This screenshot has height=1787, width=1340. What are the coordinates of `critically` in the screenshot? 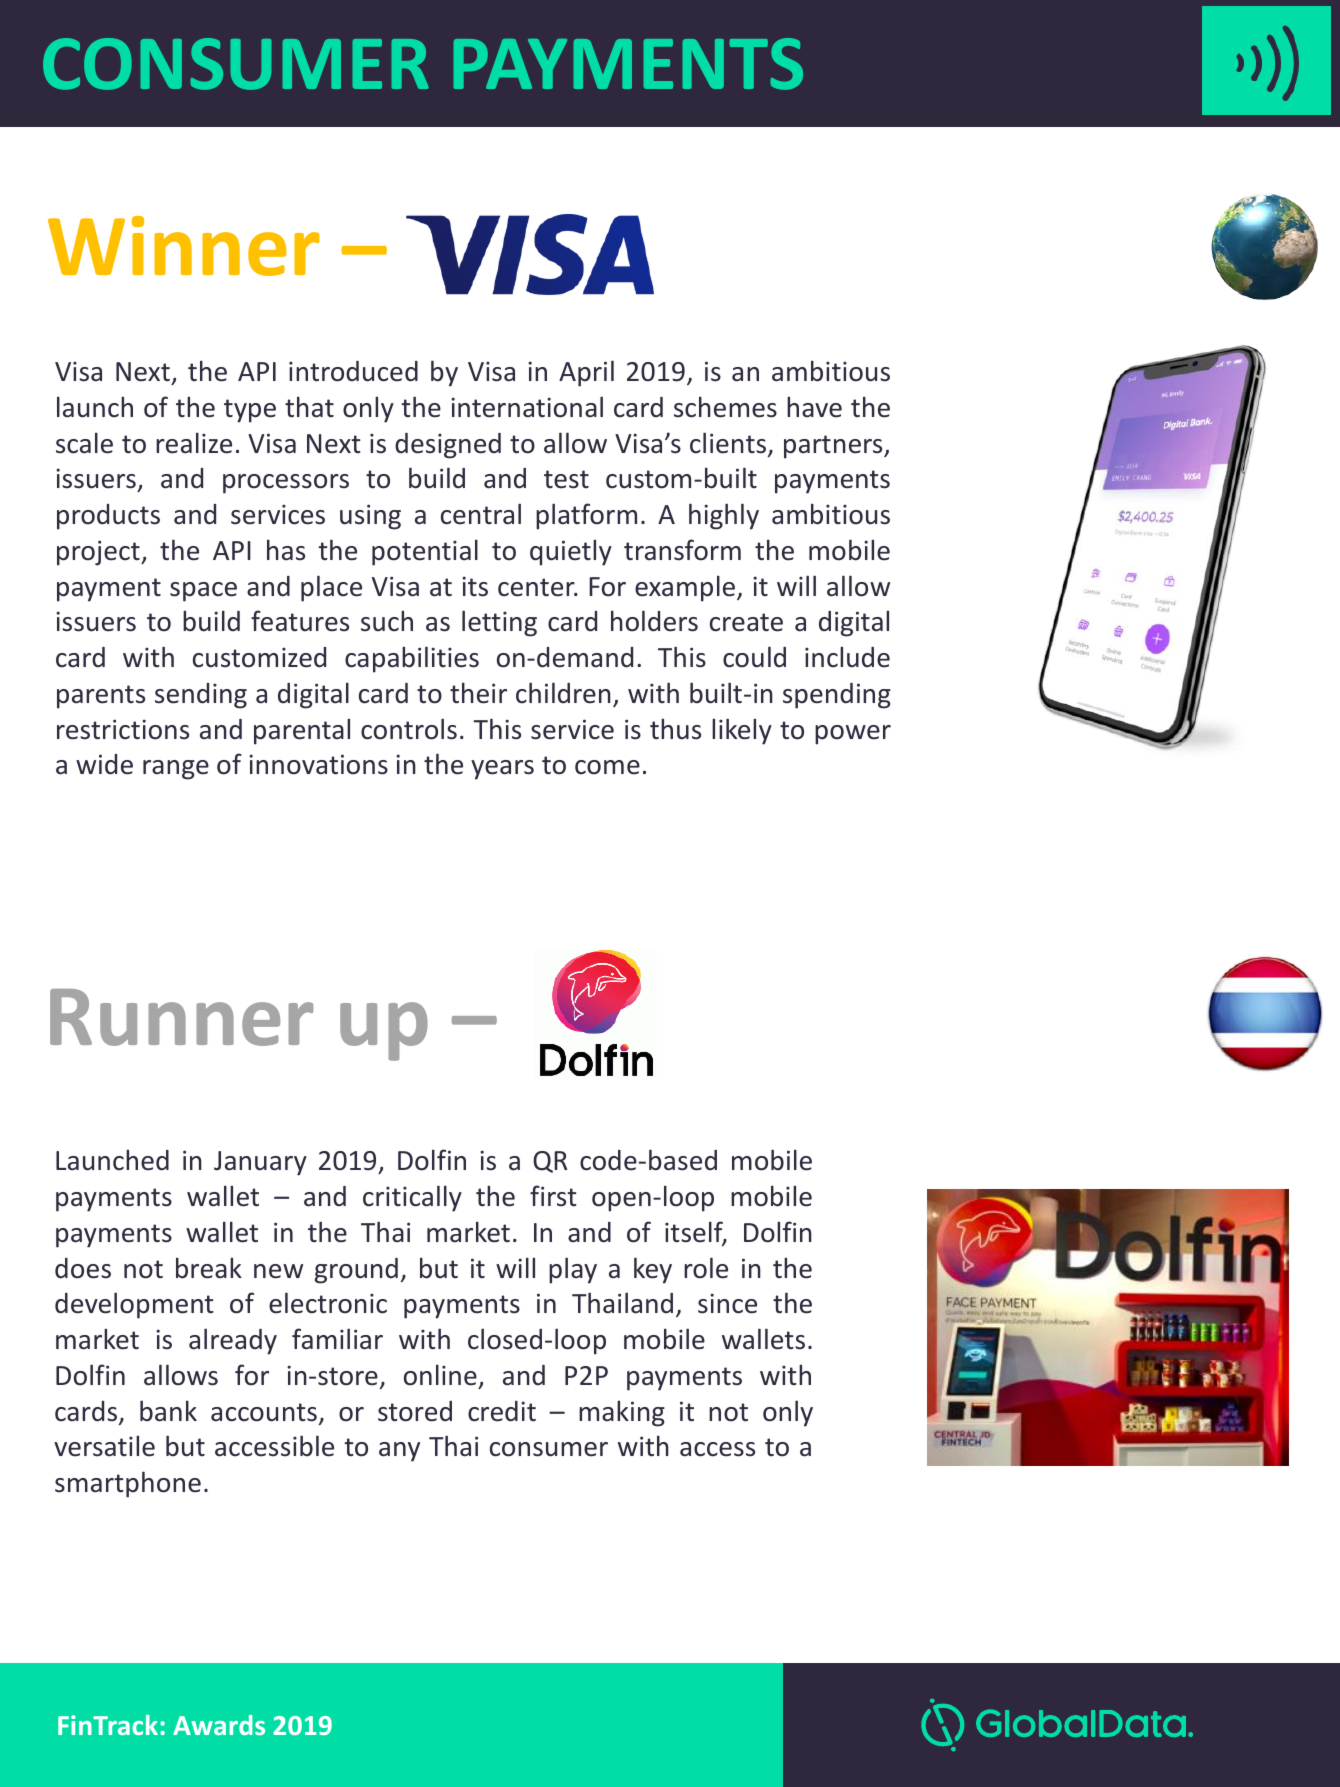 It's located at (412, 1198).
